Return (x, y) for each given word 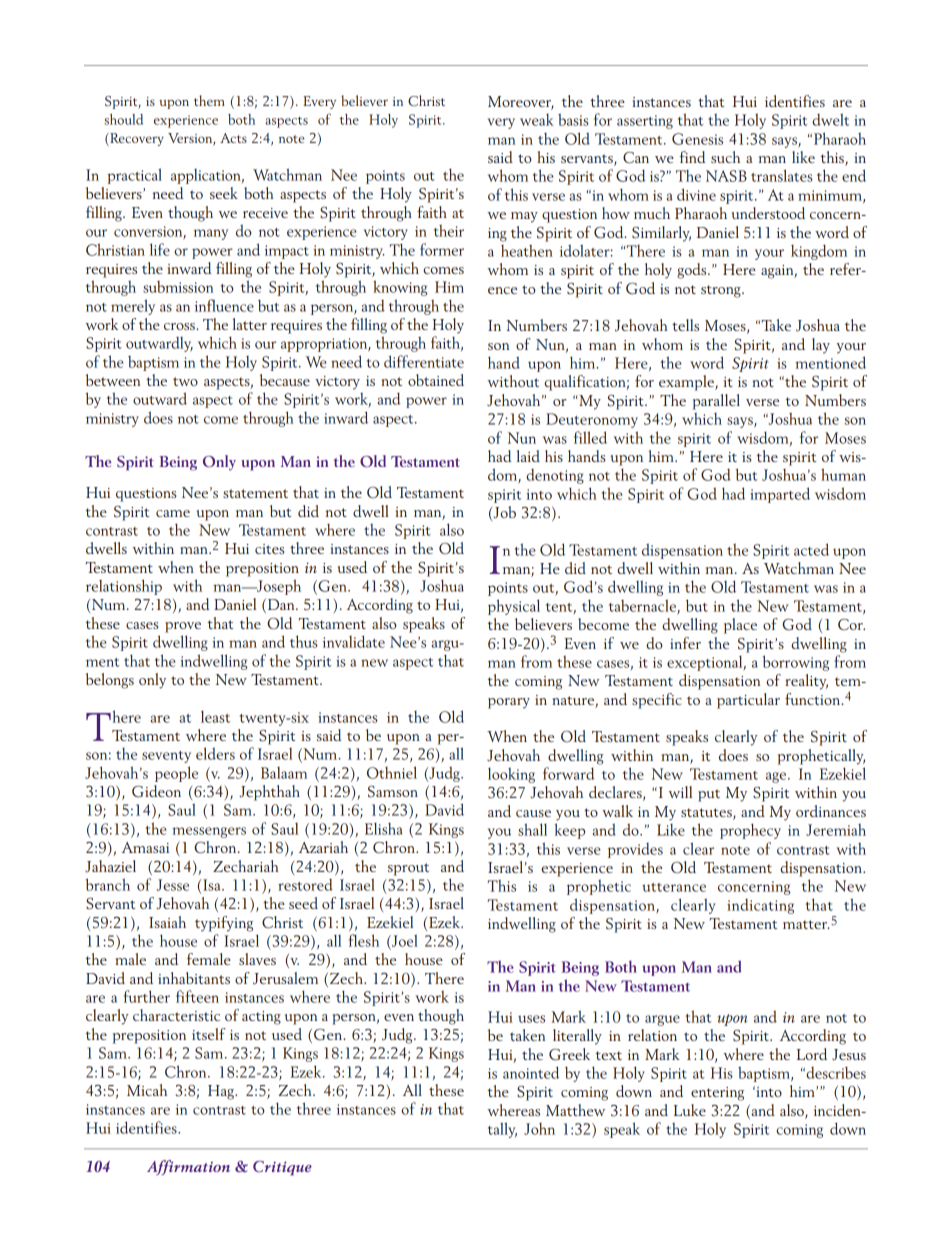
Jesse (173, 885)
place (740, 626)
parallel (716, 402)
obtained (436, 380)
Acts (233, 138)
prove (183, 627)
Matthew (575, 1110)
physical (514, 607)
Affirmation (188, 1167)
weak (537, 120)
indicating (760, 906)
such (725, 157)
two (185, 381)
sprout (408, 869)
